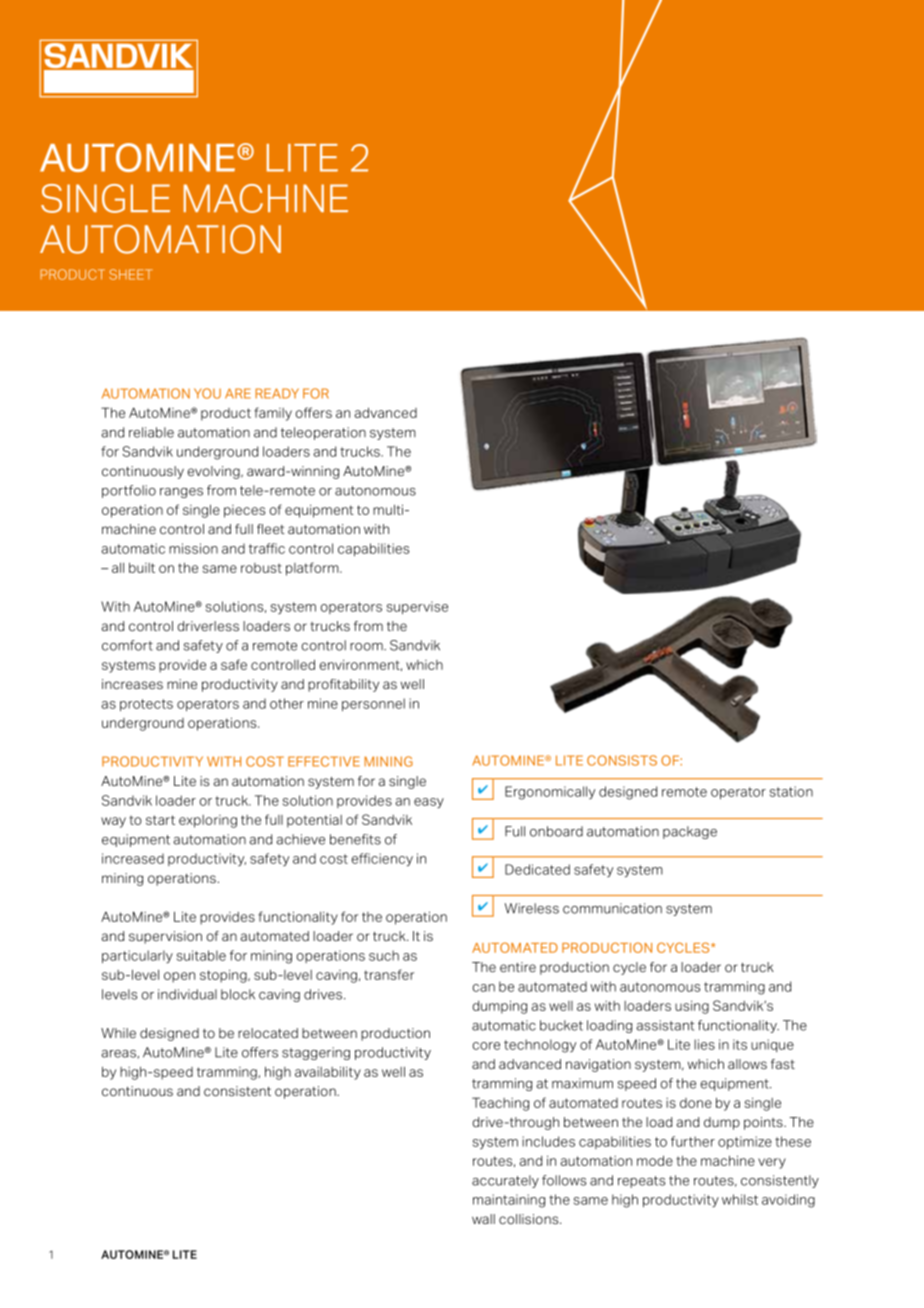  I want to click on areas, so click(118, 1054).
